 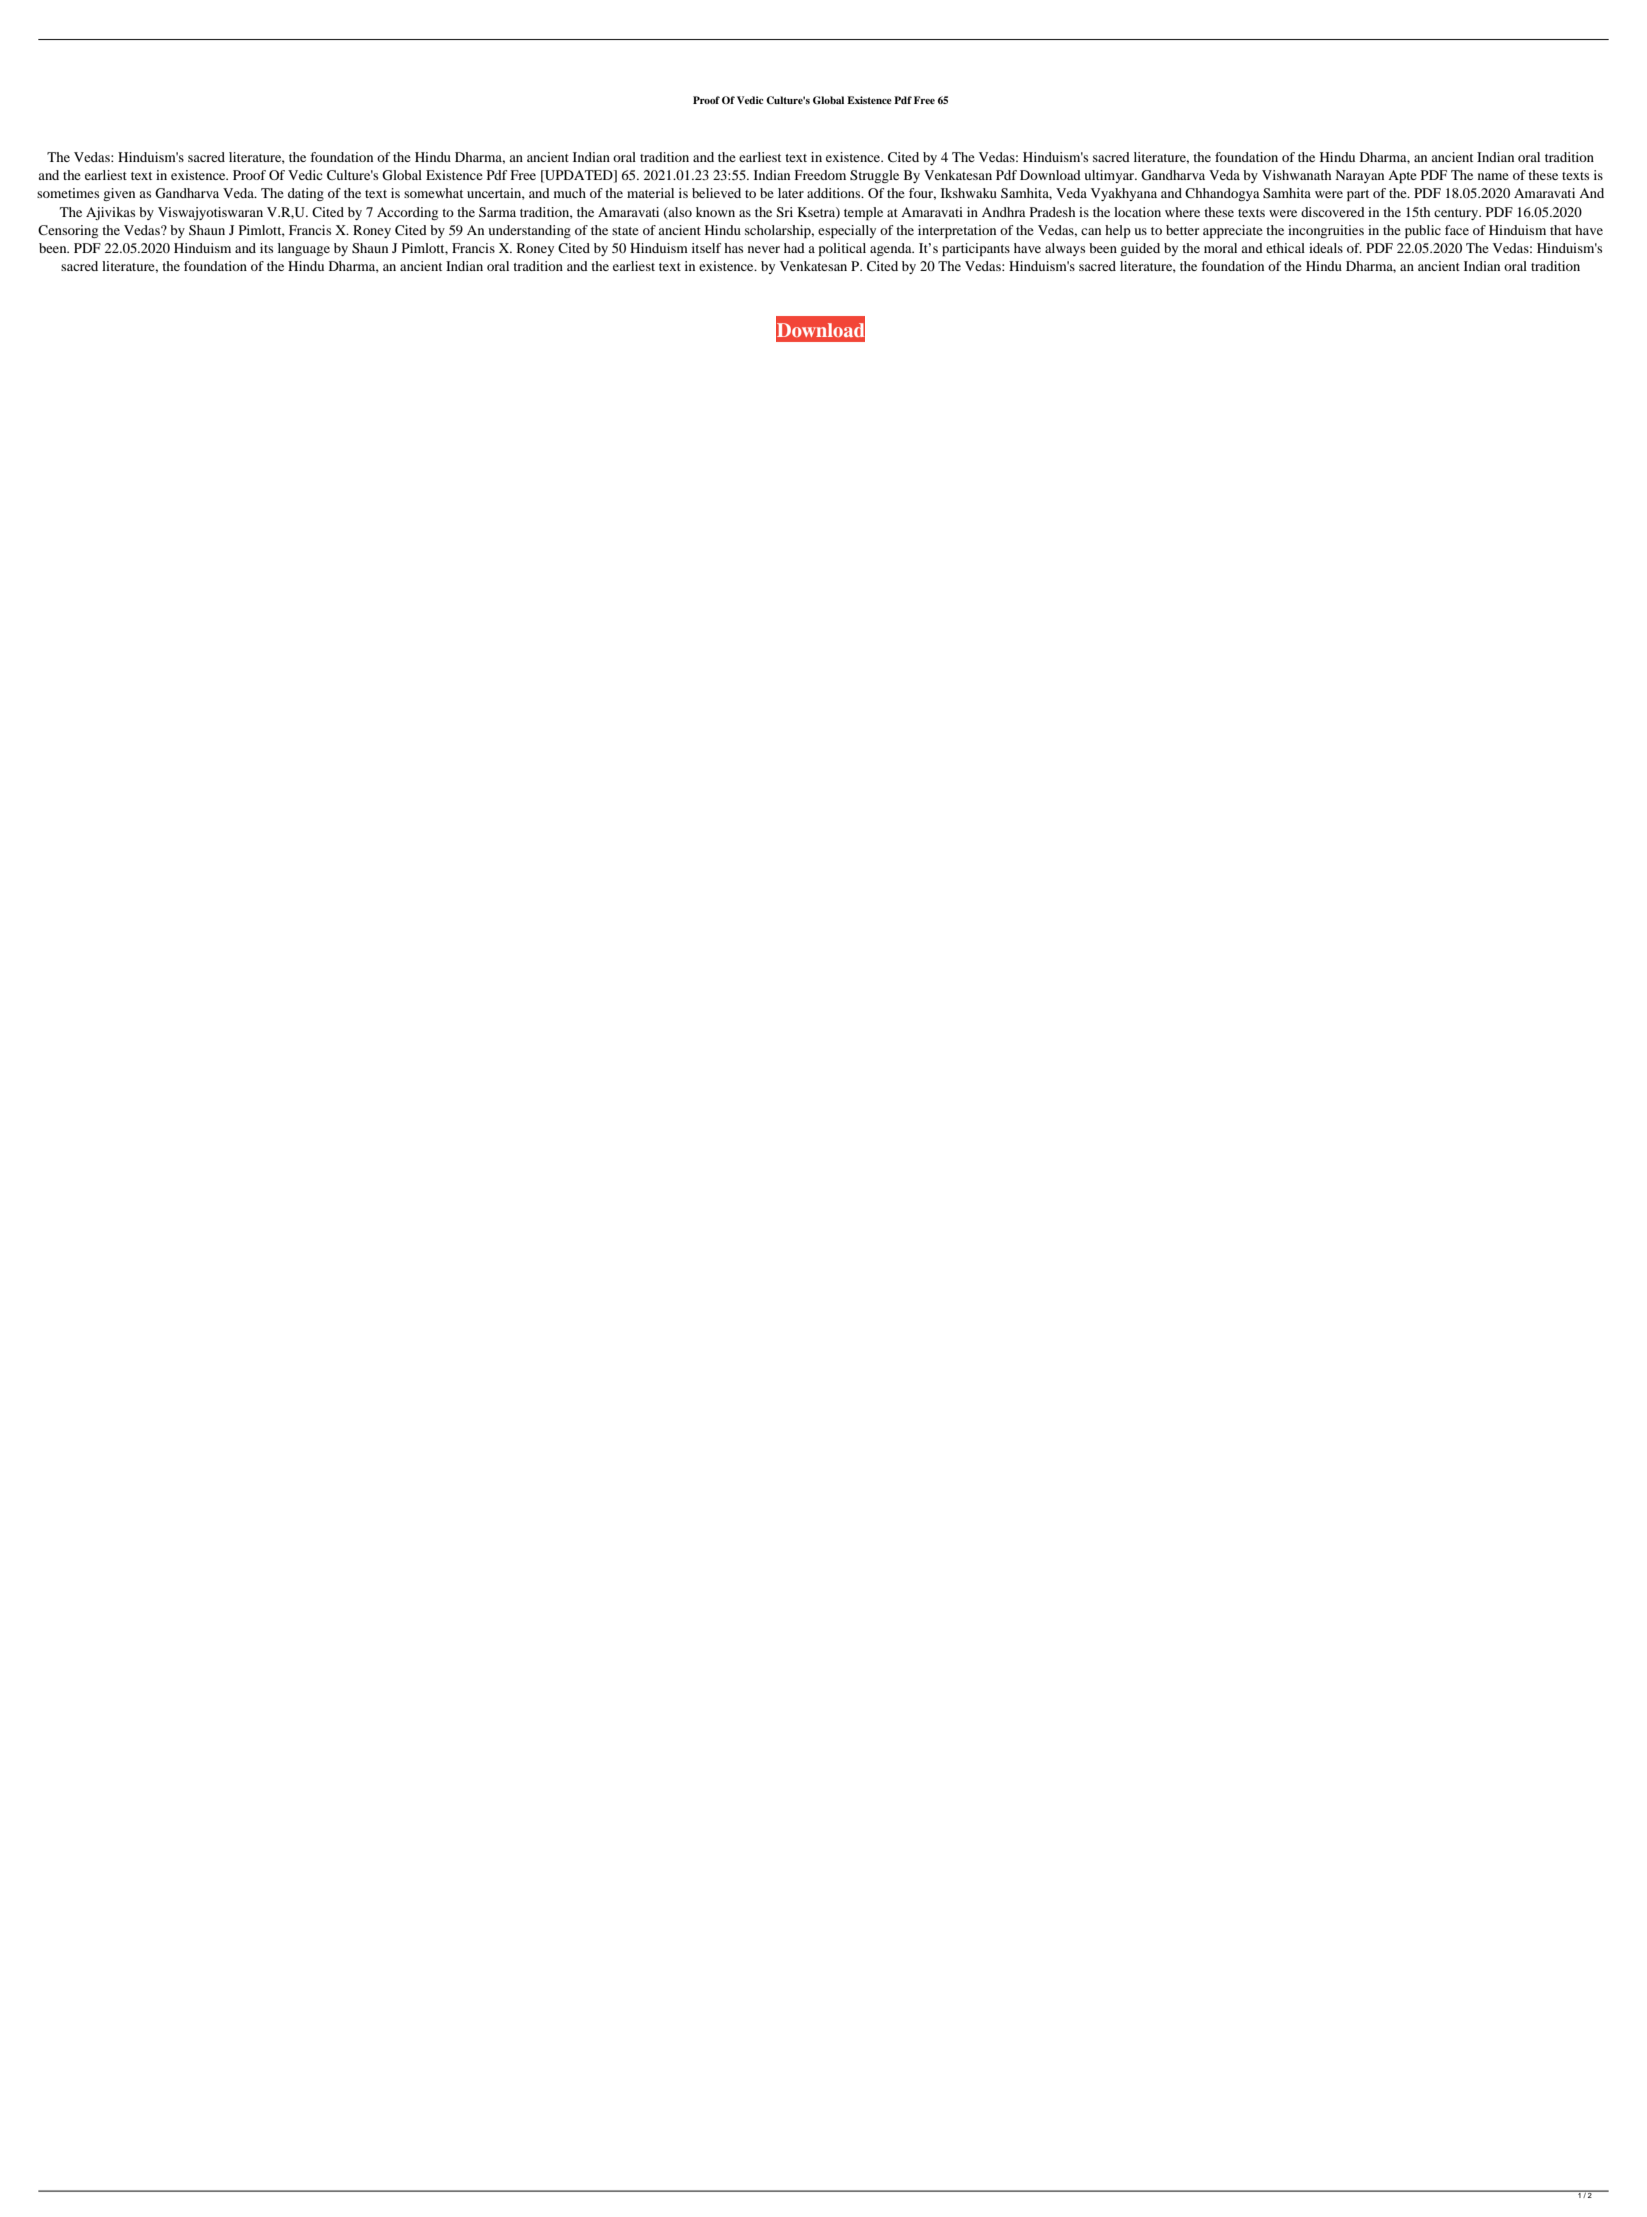 What do you see at coordinates (304, 249) in the screenshot?
I see `language` at bounding box center [304, 249].
